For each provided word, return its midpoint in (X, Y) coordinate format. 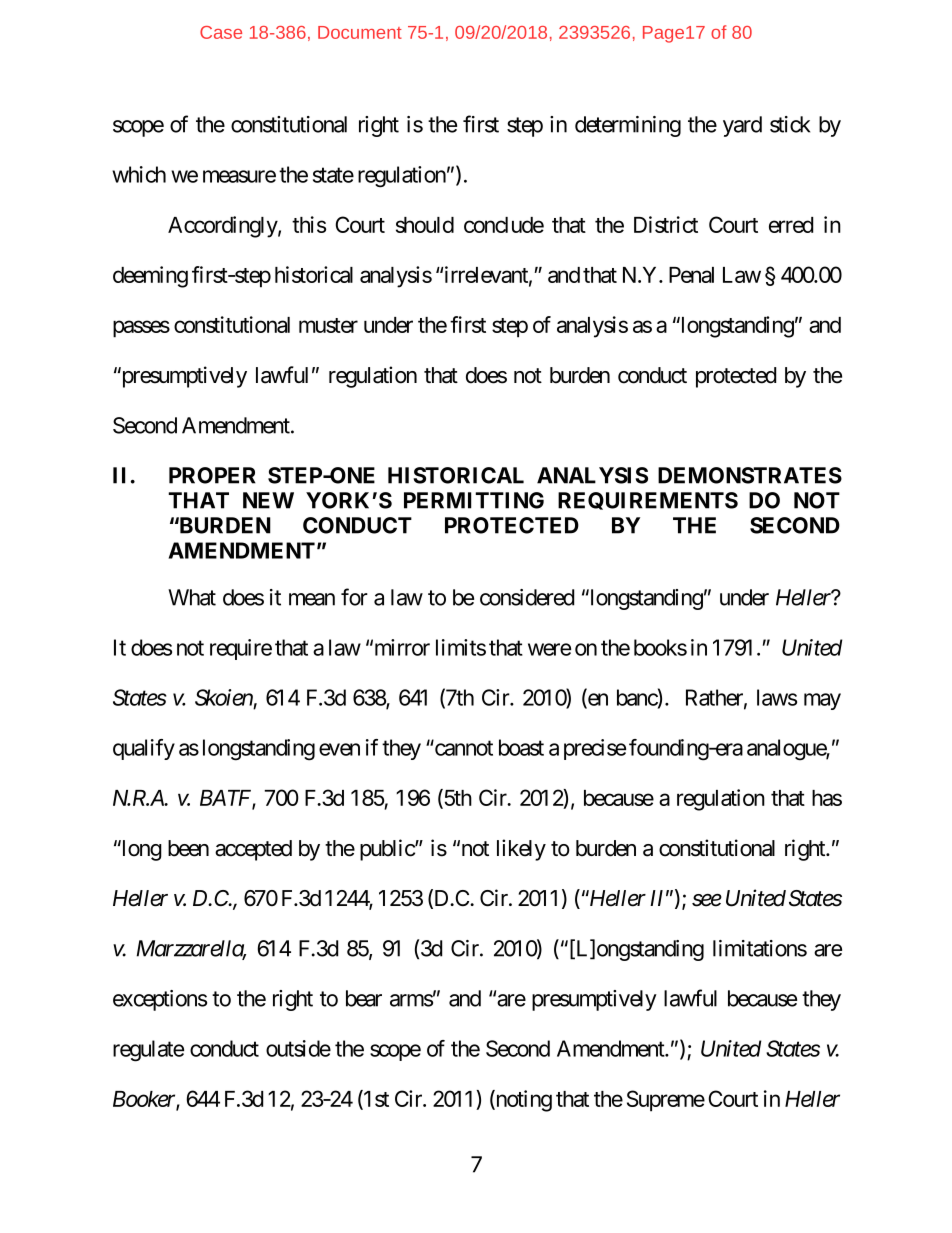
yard (742, 126)
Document (360, 32)
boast (521, 747)
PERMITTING (474, 500)
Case (221, 32)
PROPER (212, 475)
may (822, 701)
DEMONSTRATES (750, 475)
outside (298, 1048)
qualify (144, 749)
